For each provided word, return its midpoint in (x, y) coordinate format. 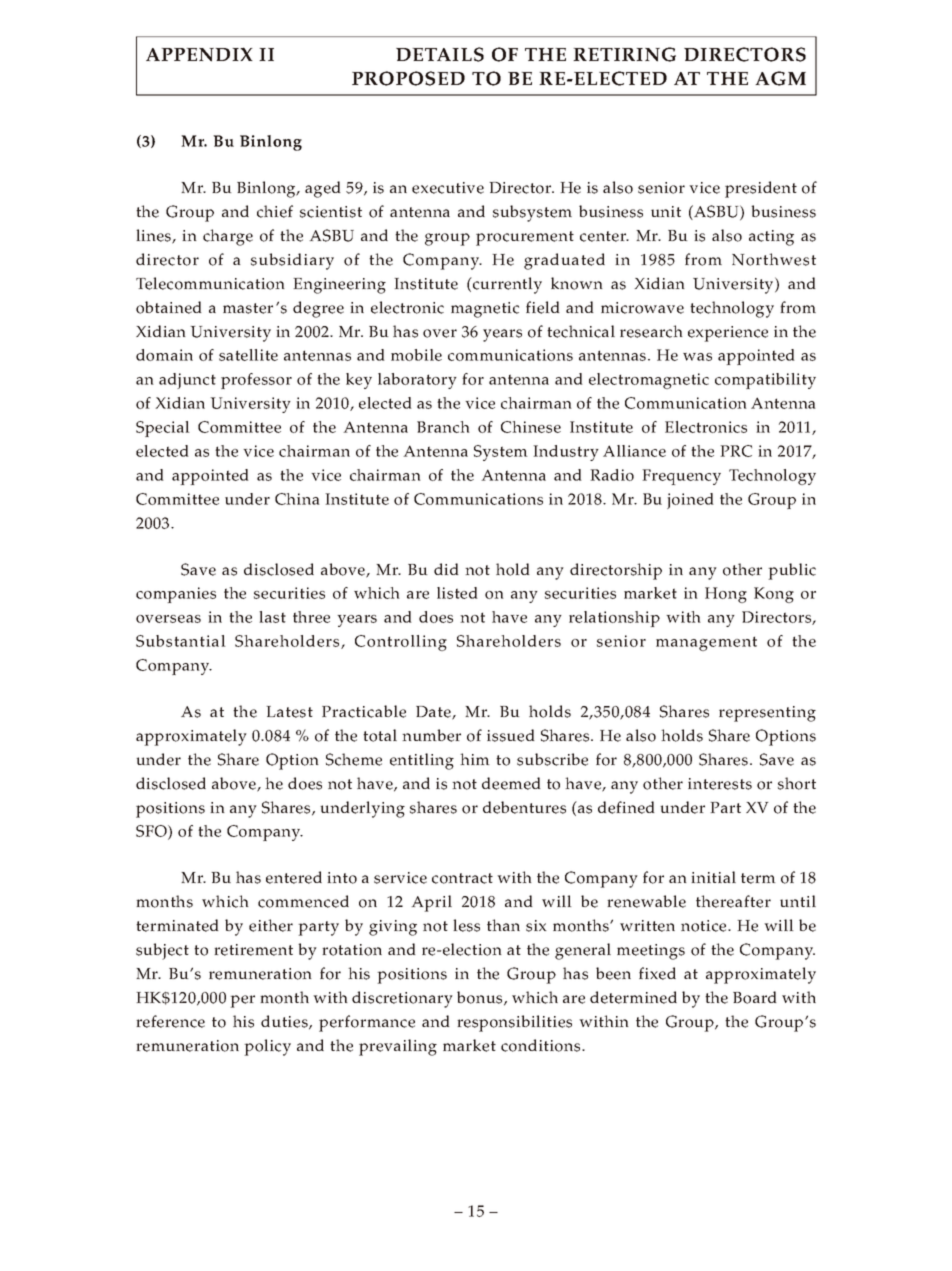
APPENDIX (199, 54)
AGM (780, 78)
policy (267, 1047)
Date (434, 713)
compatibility (765, 381)
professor (256, 381)
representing (767, 714)
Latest (289, 712)
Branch (443, 427)
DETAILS (440, 54)
